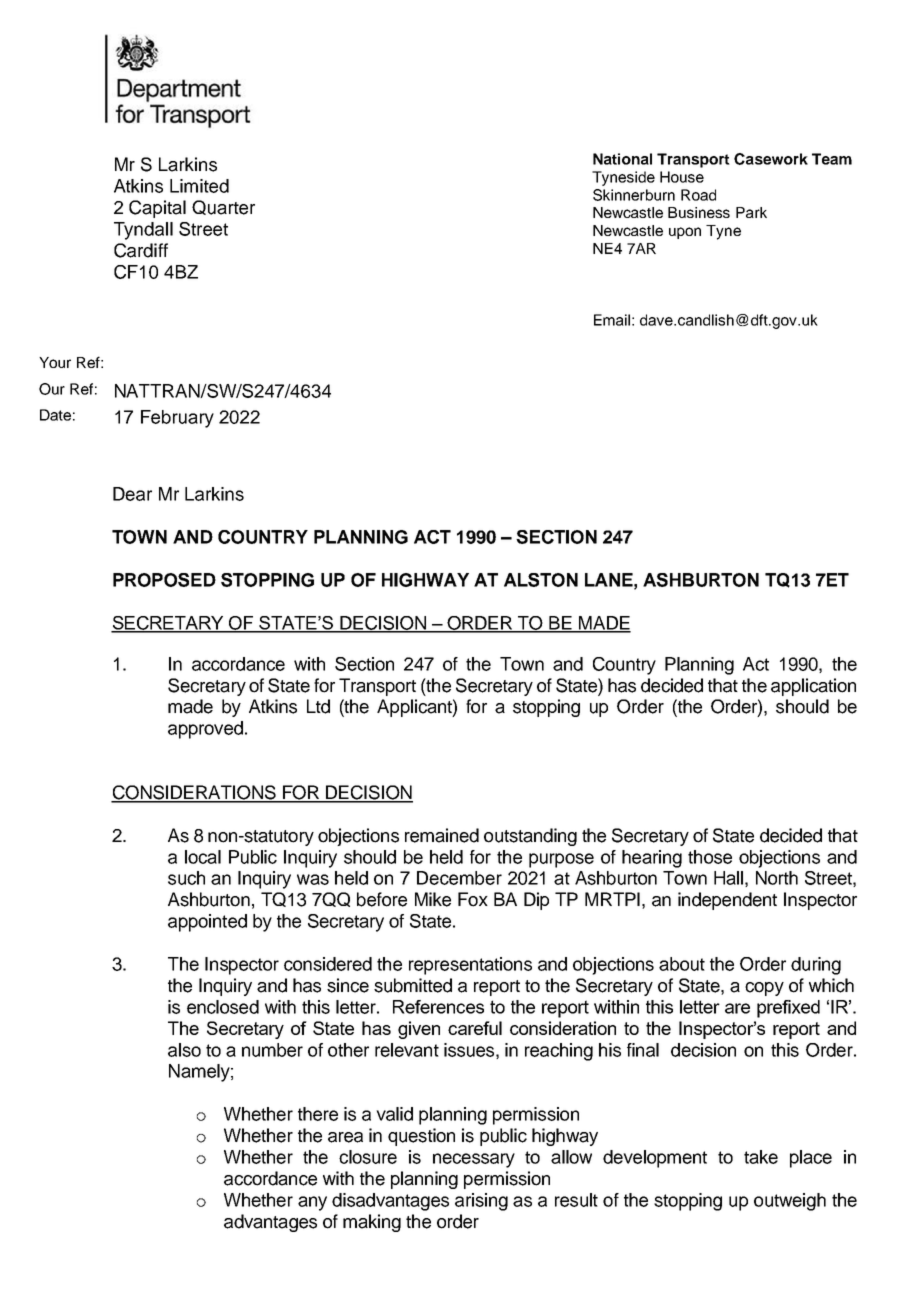  I want to click on application, so click(813, 687).
